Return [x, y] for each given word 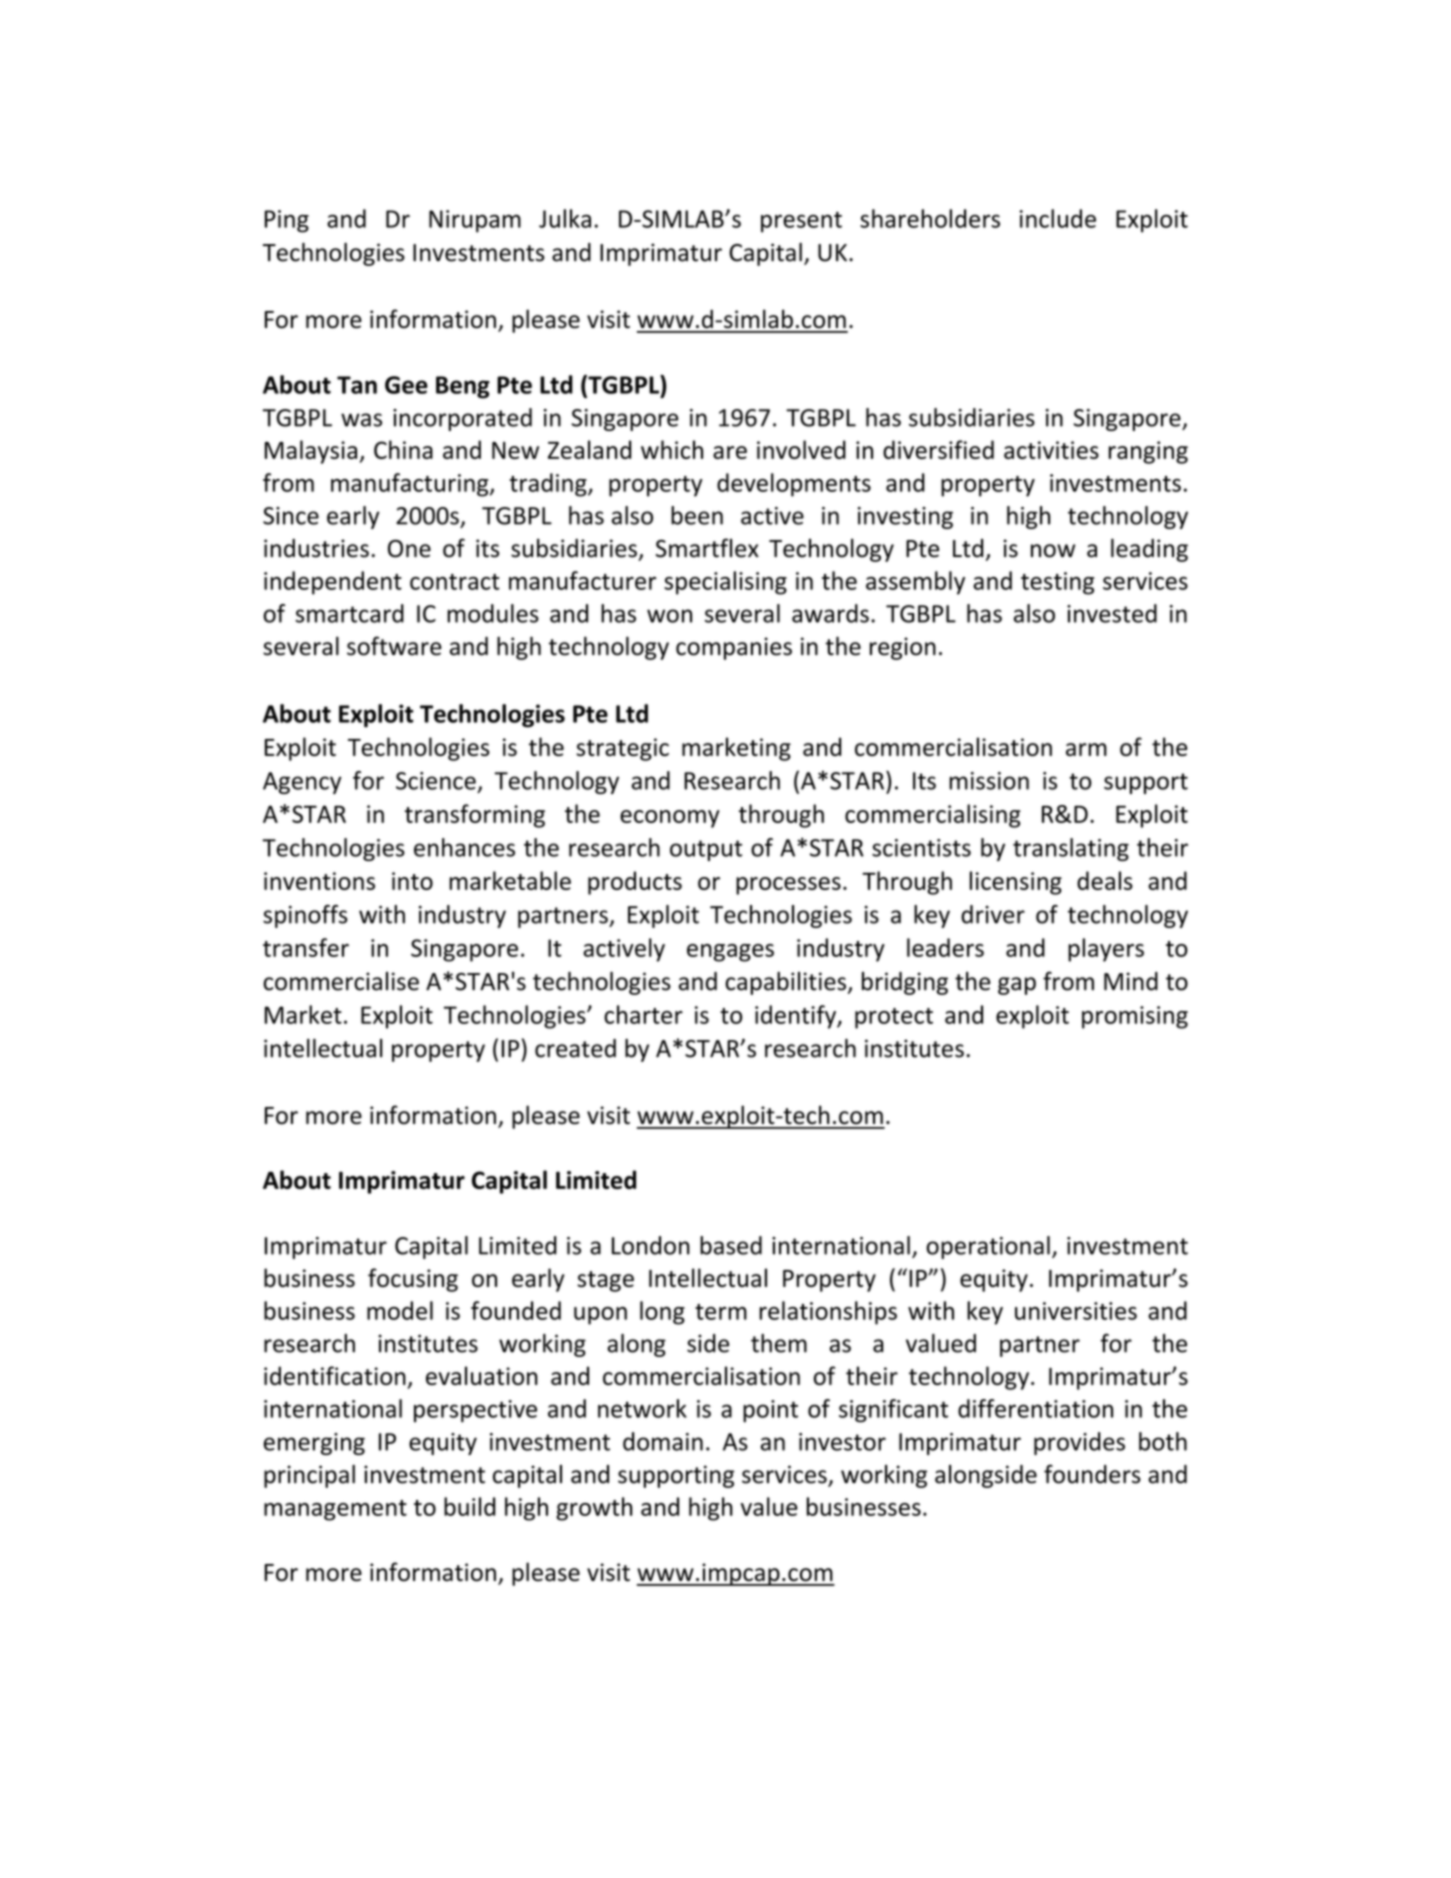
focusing [413, 1280]
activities [1051, 450]
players [1106, 950]
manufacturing [411, 485]
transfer [306, 947]
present [801, 222]
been [697, 515]
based [731, 1245]
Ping [287, 221]
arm [1086, 749]
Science [436, 781]
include [1058, 218]
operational [988, 1247]
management [335, 1510]
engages [730, 953]
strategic [622, 749]
